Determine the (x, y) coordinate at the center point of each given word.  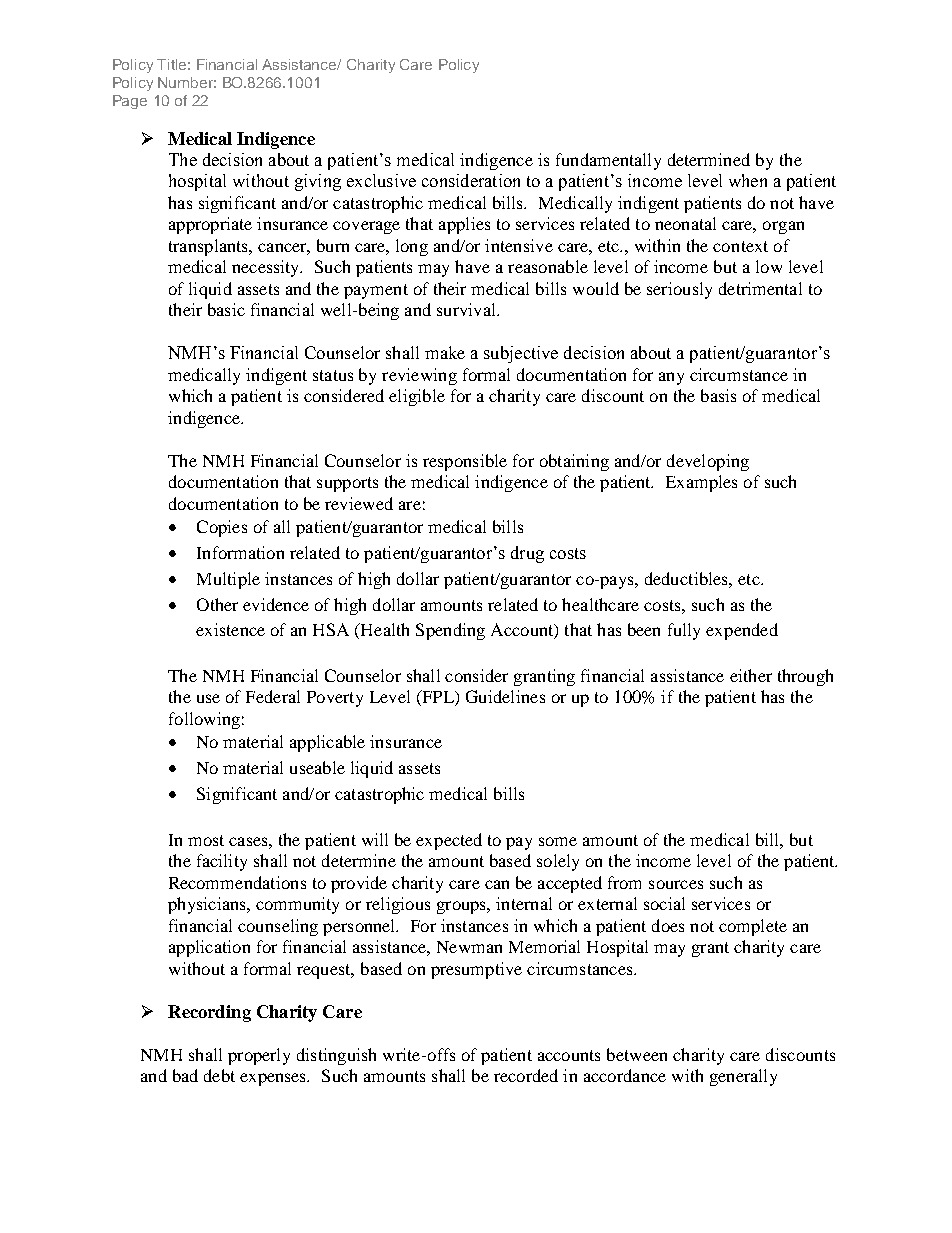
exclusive (381, 180)
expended (742, 631)
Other (217, 604)
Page (130, 102)
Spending (450, 631)
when (748, 180)
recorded (526, 1075)
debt (219, 1075)
